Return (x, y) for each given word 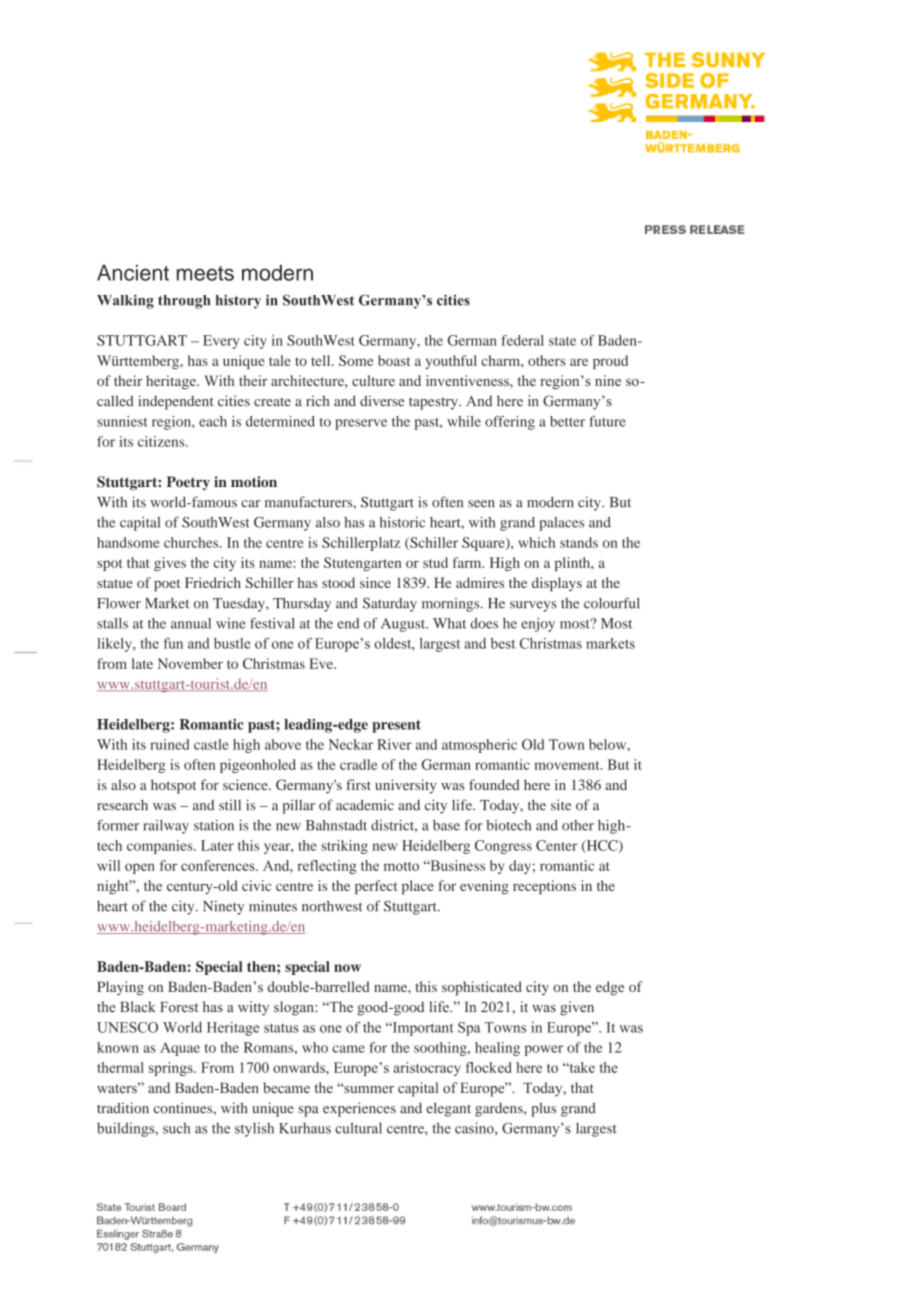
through (184, 302)
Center (556, 845)
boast (394, 360)
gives (170, 564)
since (375, 582)
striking (344, 847)
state (562, 341)
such (176, 1128)
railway (166, 827)
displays (557, 584)
